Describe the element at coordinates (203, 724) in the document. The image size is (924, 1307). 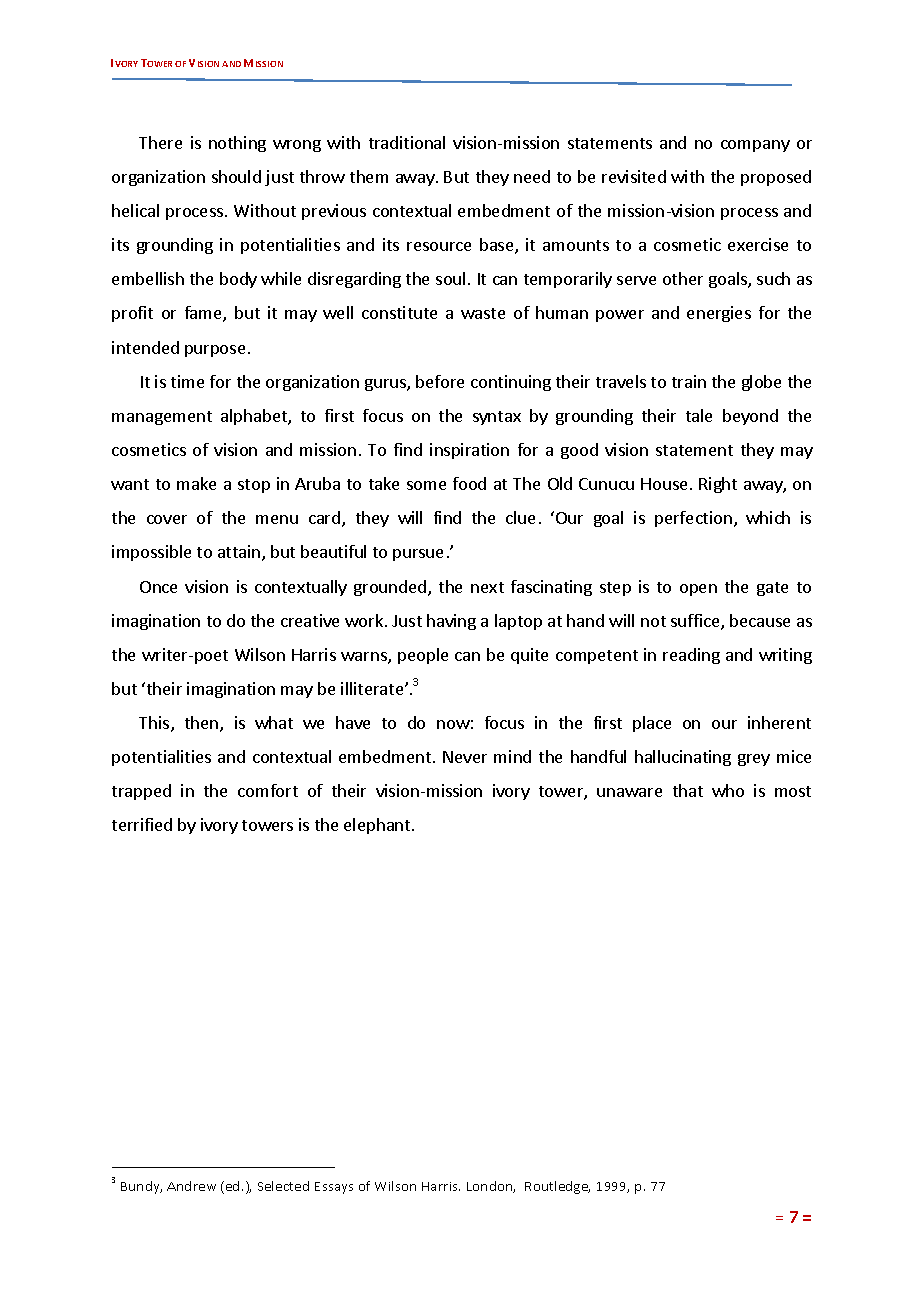
I see `then` at that location.
